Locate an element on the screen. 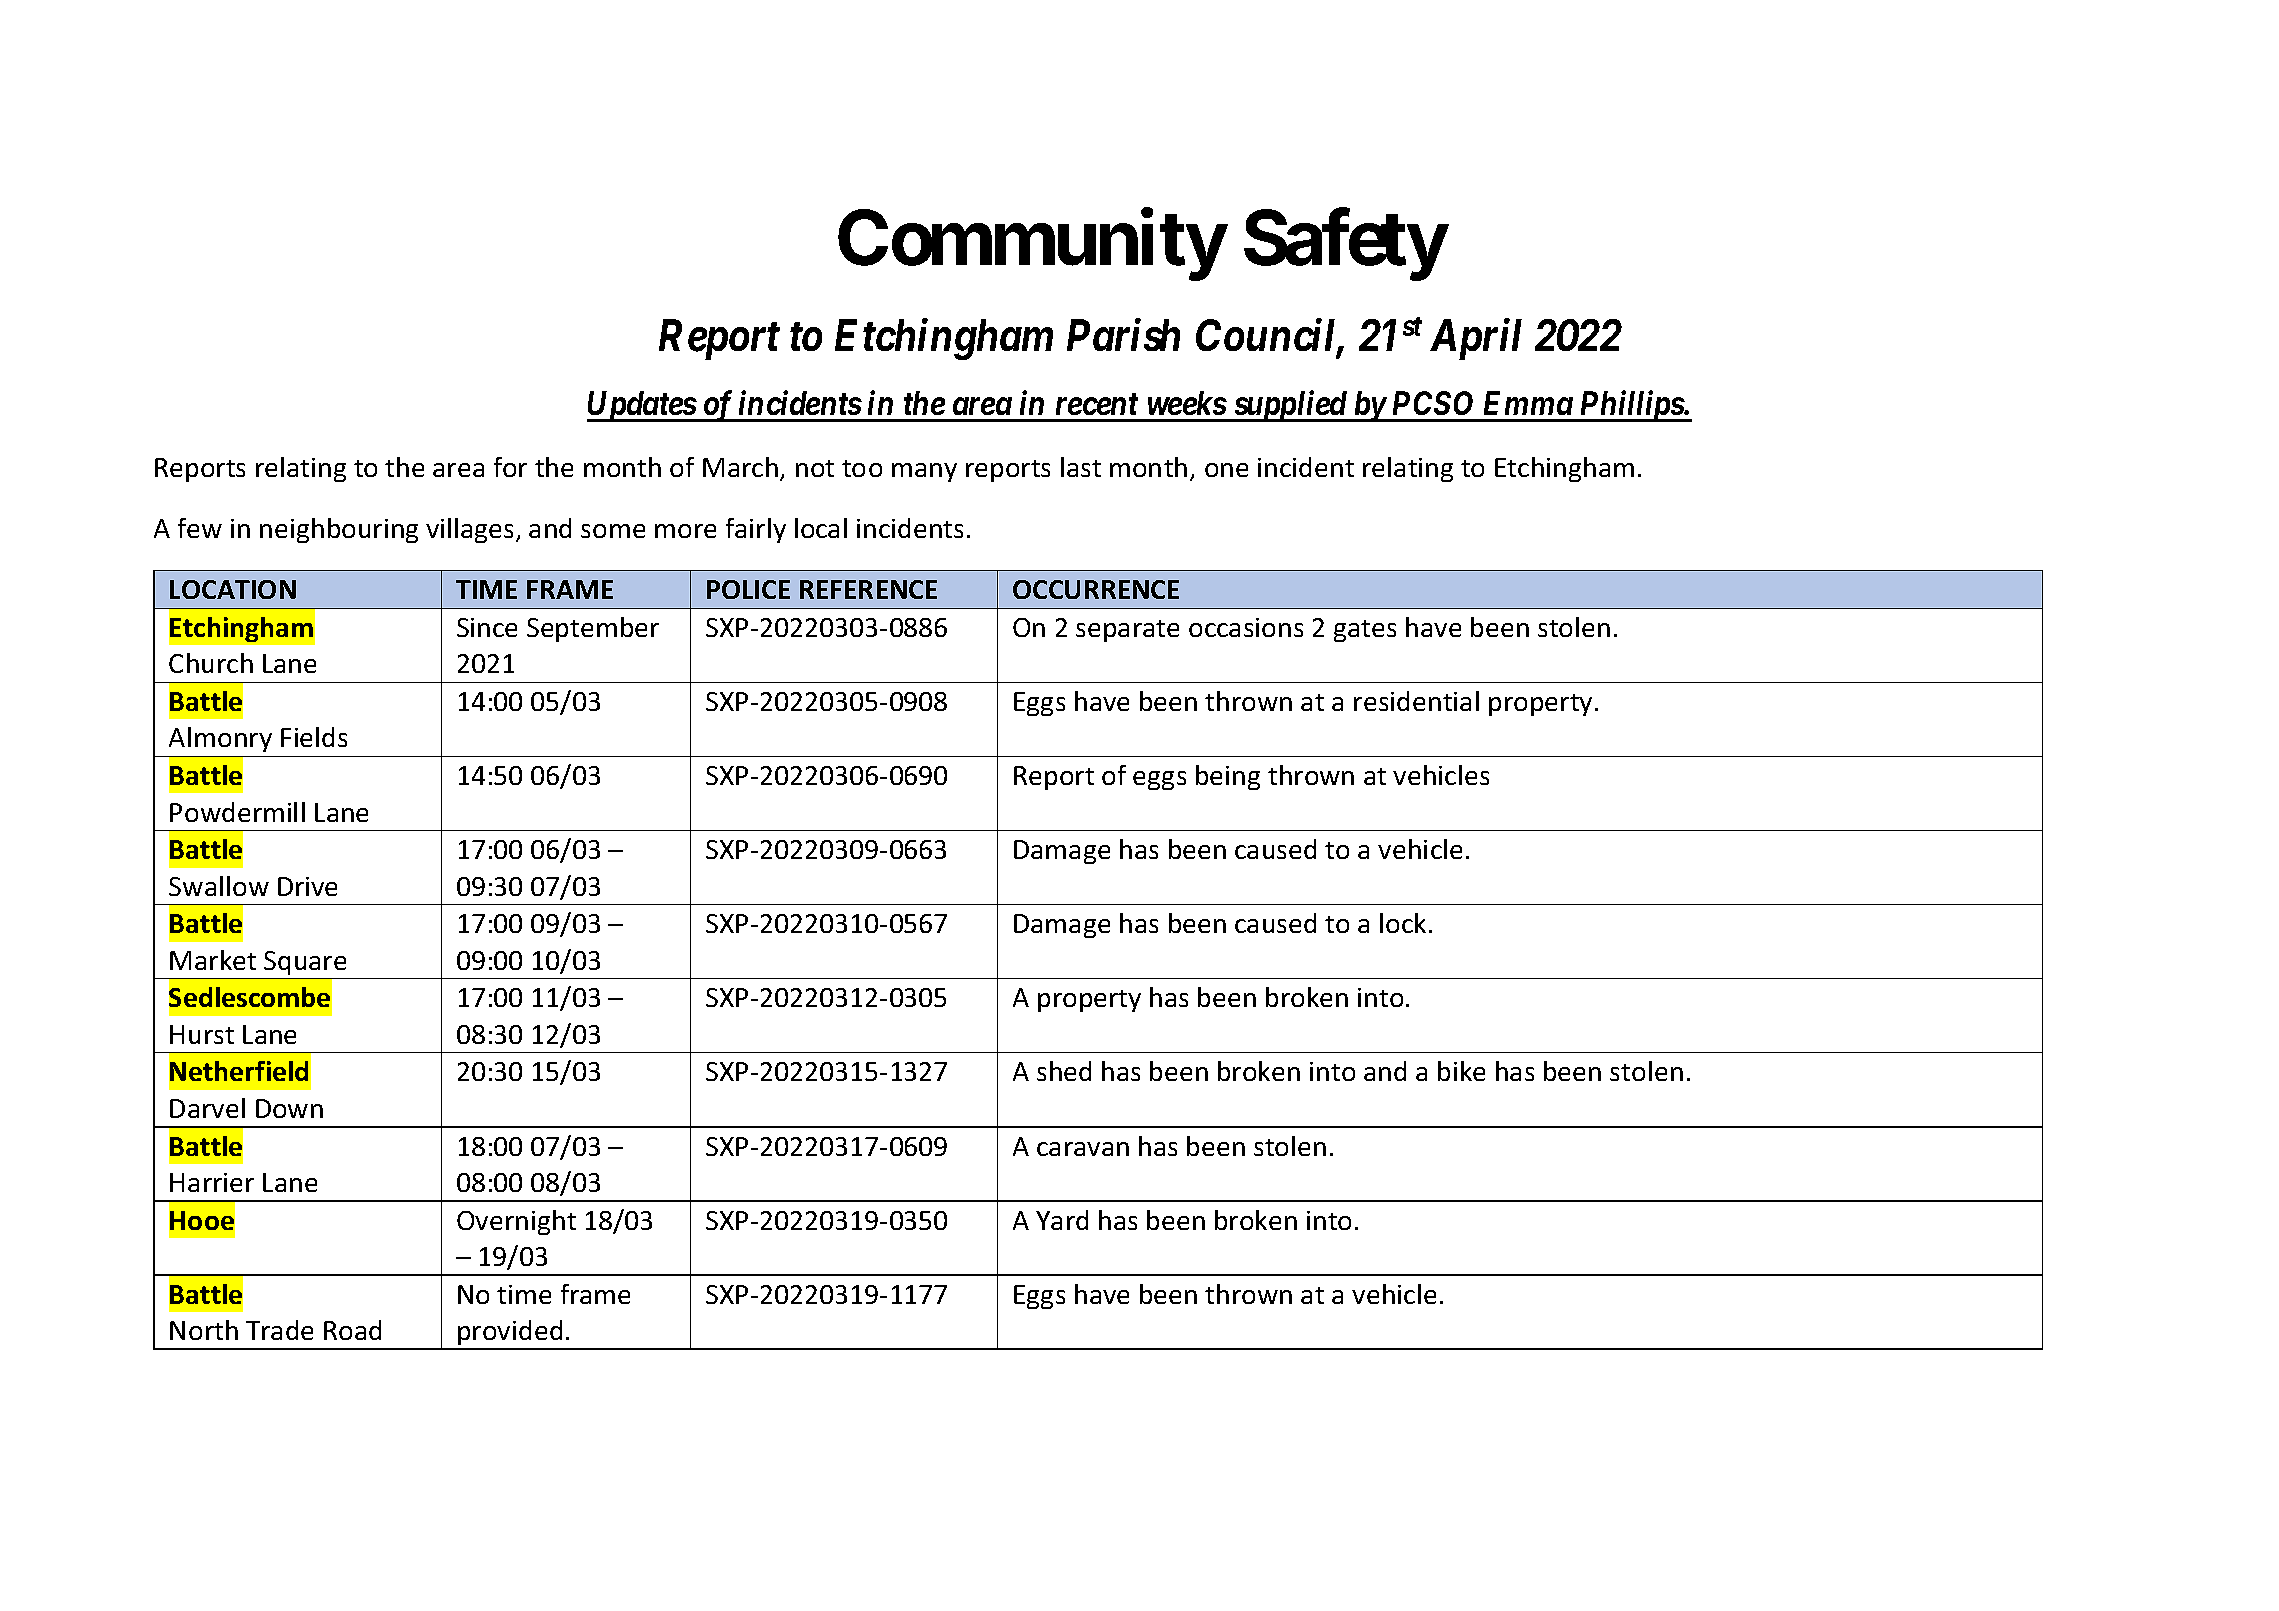 The height and width of the screenshot is (1611, 2279). REFERENCE is located at coordinates (868, 589).
